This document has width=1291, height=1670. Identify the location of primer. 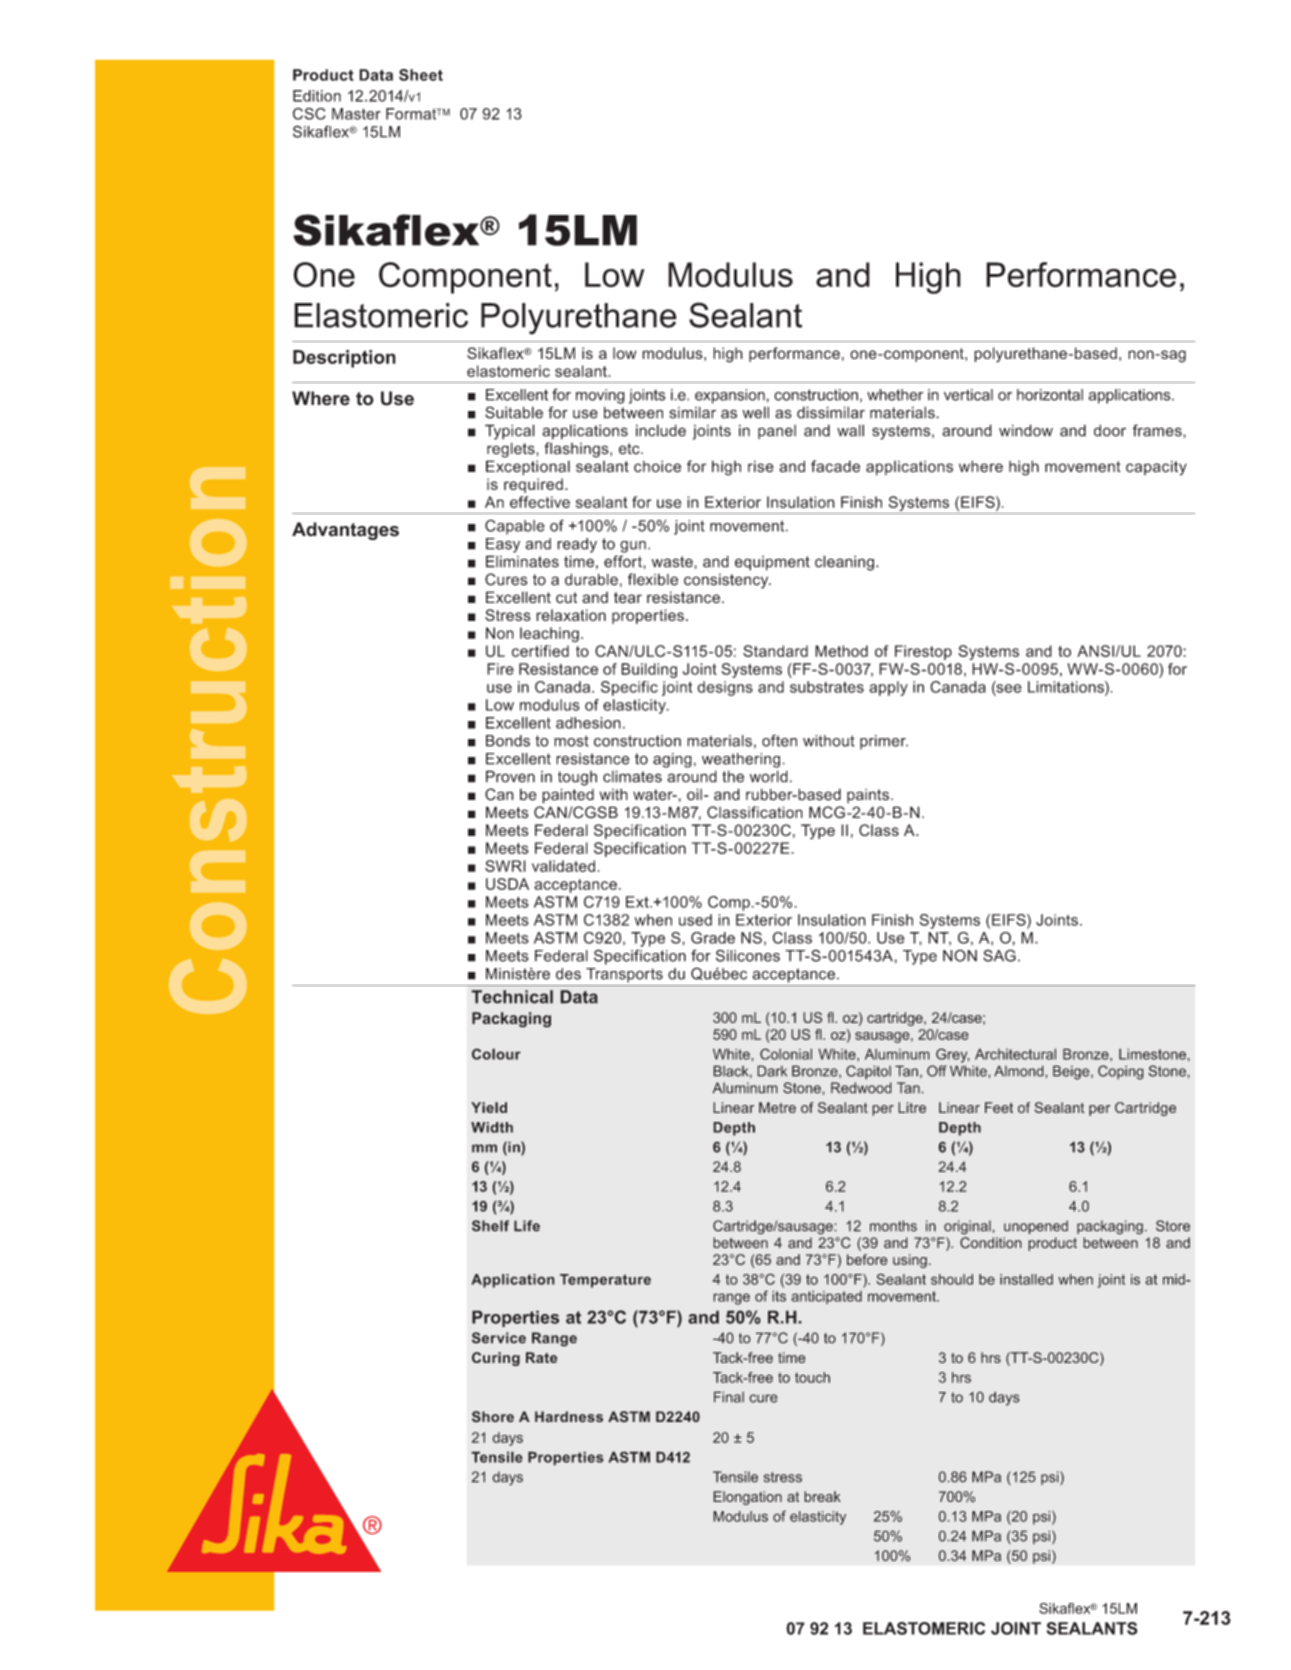
(884, 742).
